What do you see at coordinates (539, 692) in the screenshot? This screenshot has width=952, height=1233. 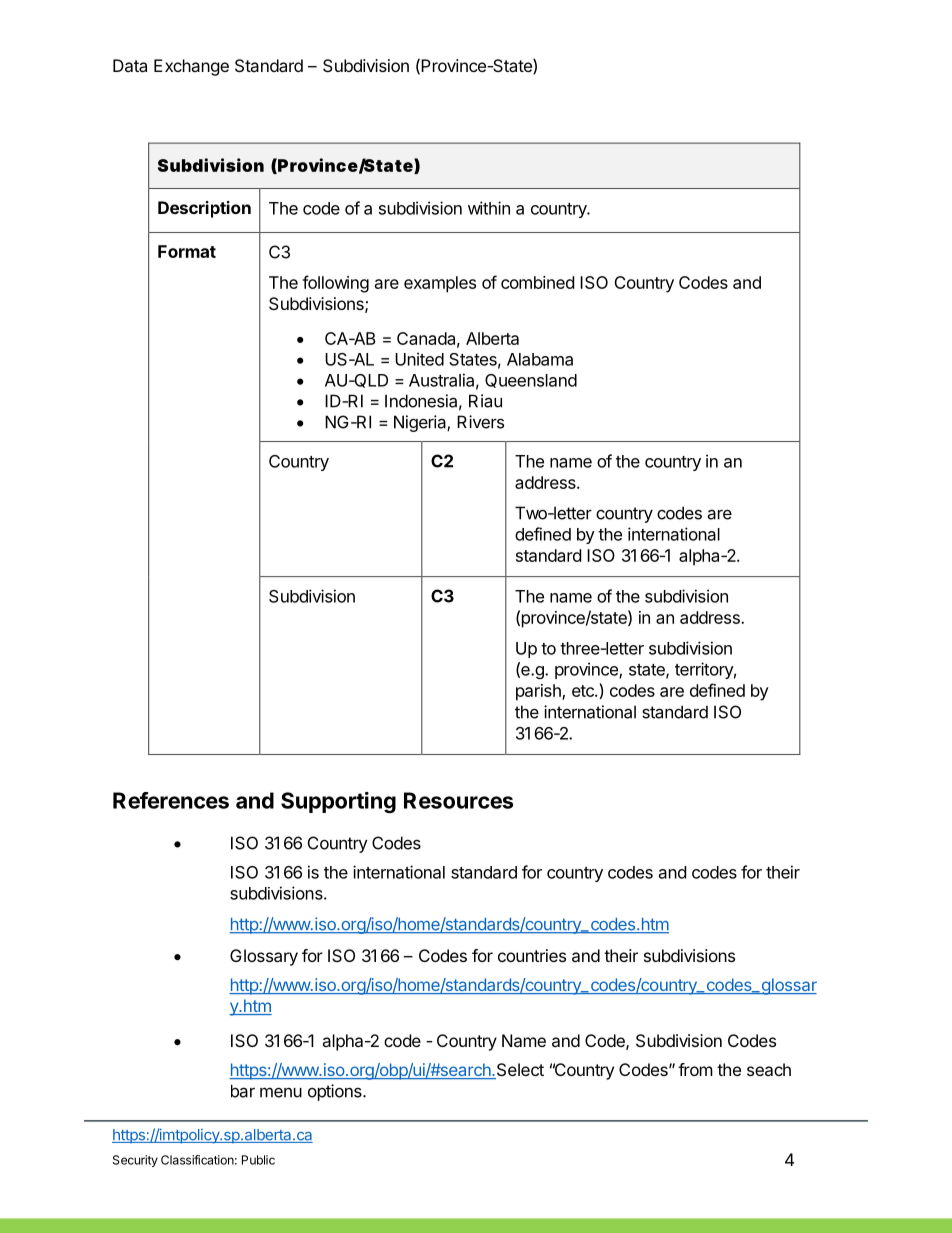 I see `parish` at bounding box center [539, 692].
